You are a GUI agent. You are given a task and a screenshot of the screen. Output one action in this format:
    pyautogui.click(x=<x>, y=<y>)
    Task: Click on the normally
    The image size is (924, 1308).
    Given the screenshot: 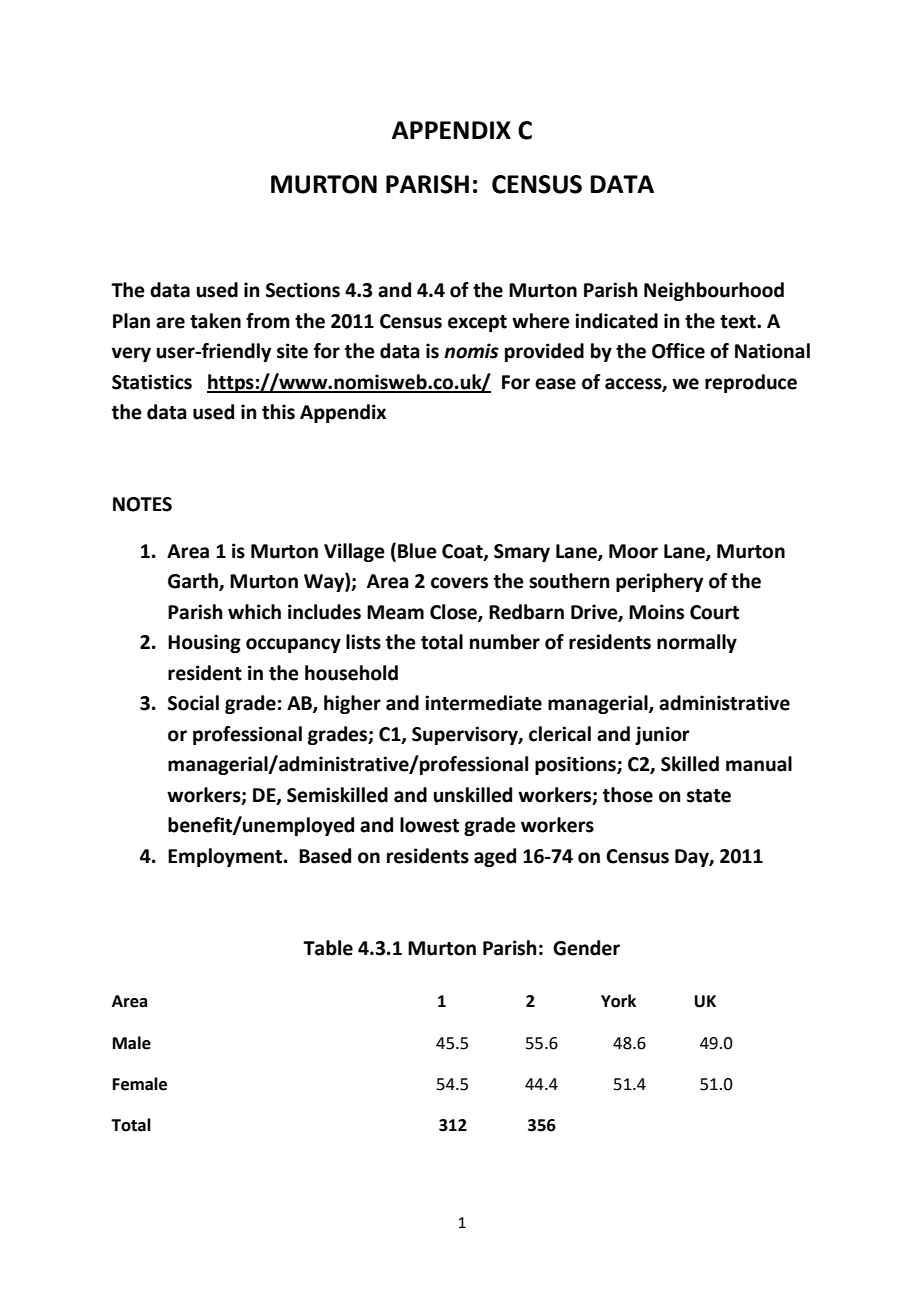 What is the action you would take?
    pyautogui.click(x=697, y=643)
